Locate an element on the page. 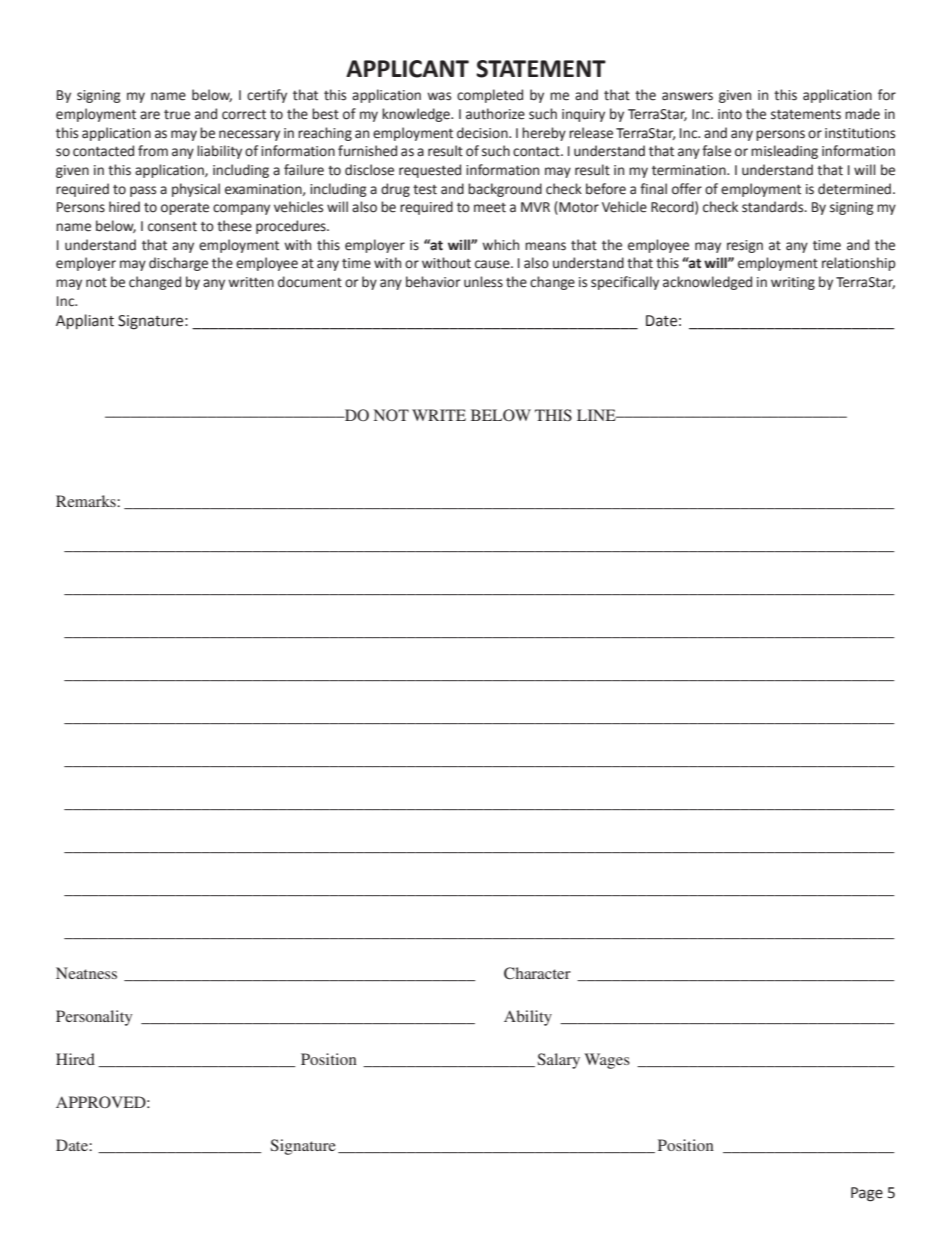  into is located at coordinates (730, 114).
